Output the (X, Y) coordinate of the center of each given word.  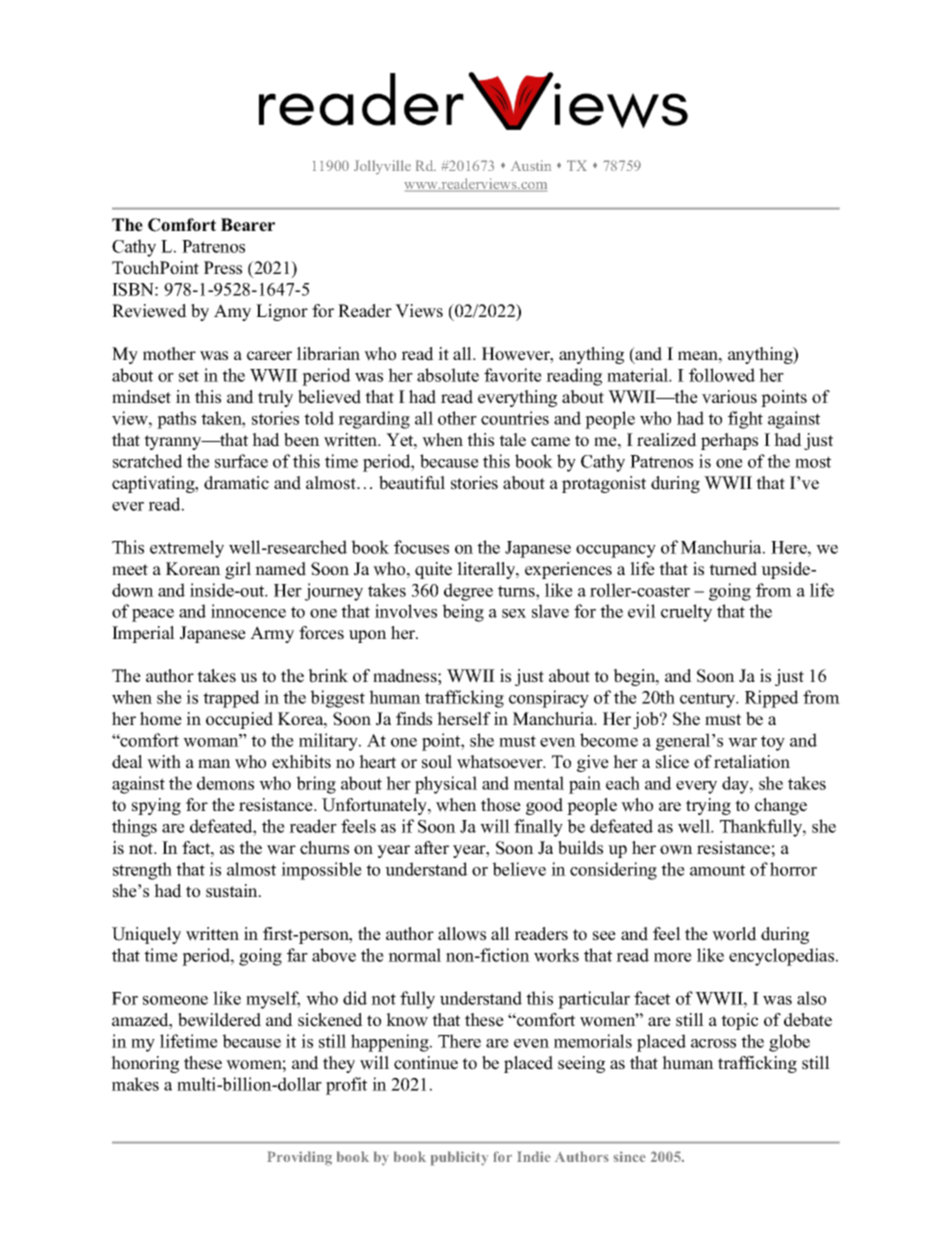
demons (225, 783)
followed (722, 375)
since (629, 1156)
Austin (531, 165)
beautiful (412, 483)
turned (733, 569)
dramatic (236, 483)
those (501, 805)
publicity (459, 1158)
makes (135, 1084)
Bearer (248, 225)
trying (708, 806)
